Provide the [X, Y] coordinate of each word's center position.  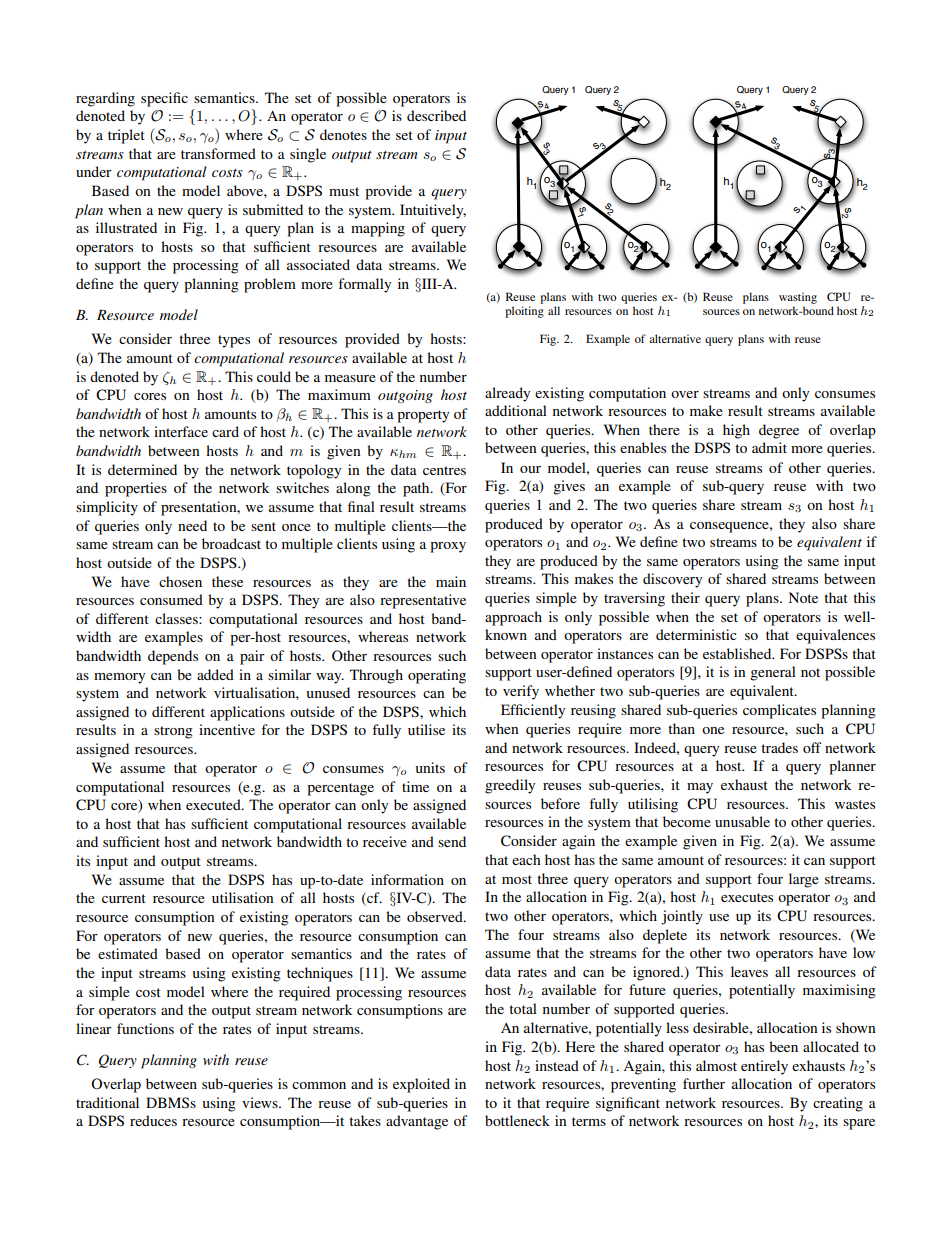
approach [513, 618]
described [436, 115]
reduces [153, 1120]
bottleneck [517, 1120]
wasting [798, 298]
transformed [218, 153]
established [738, 653]
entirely [764, 1067]
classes [177, 618]
